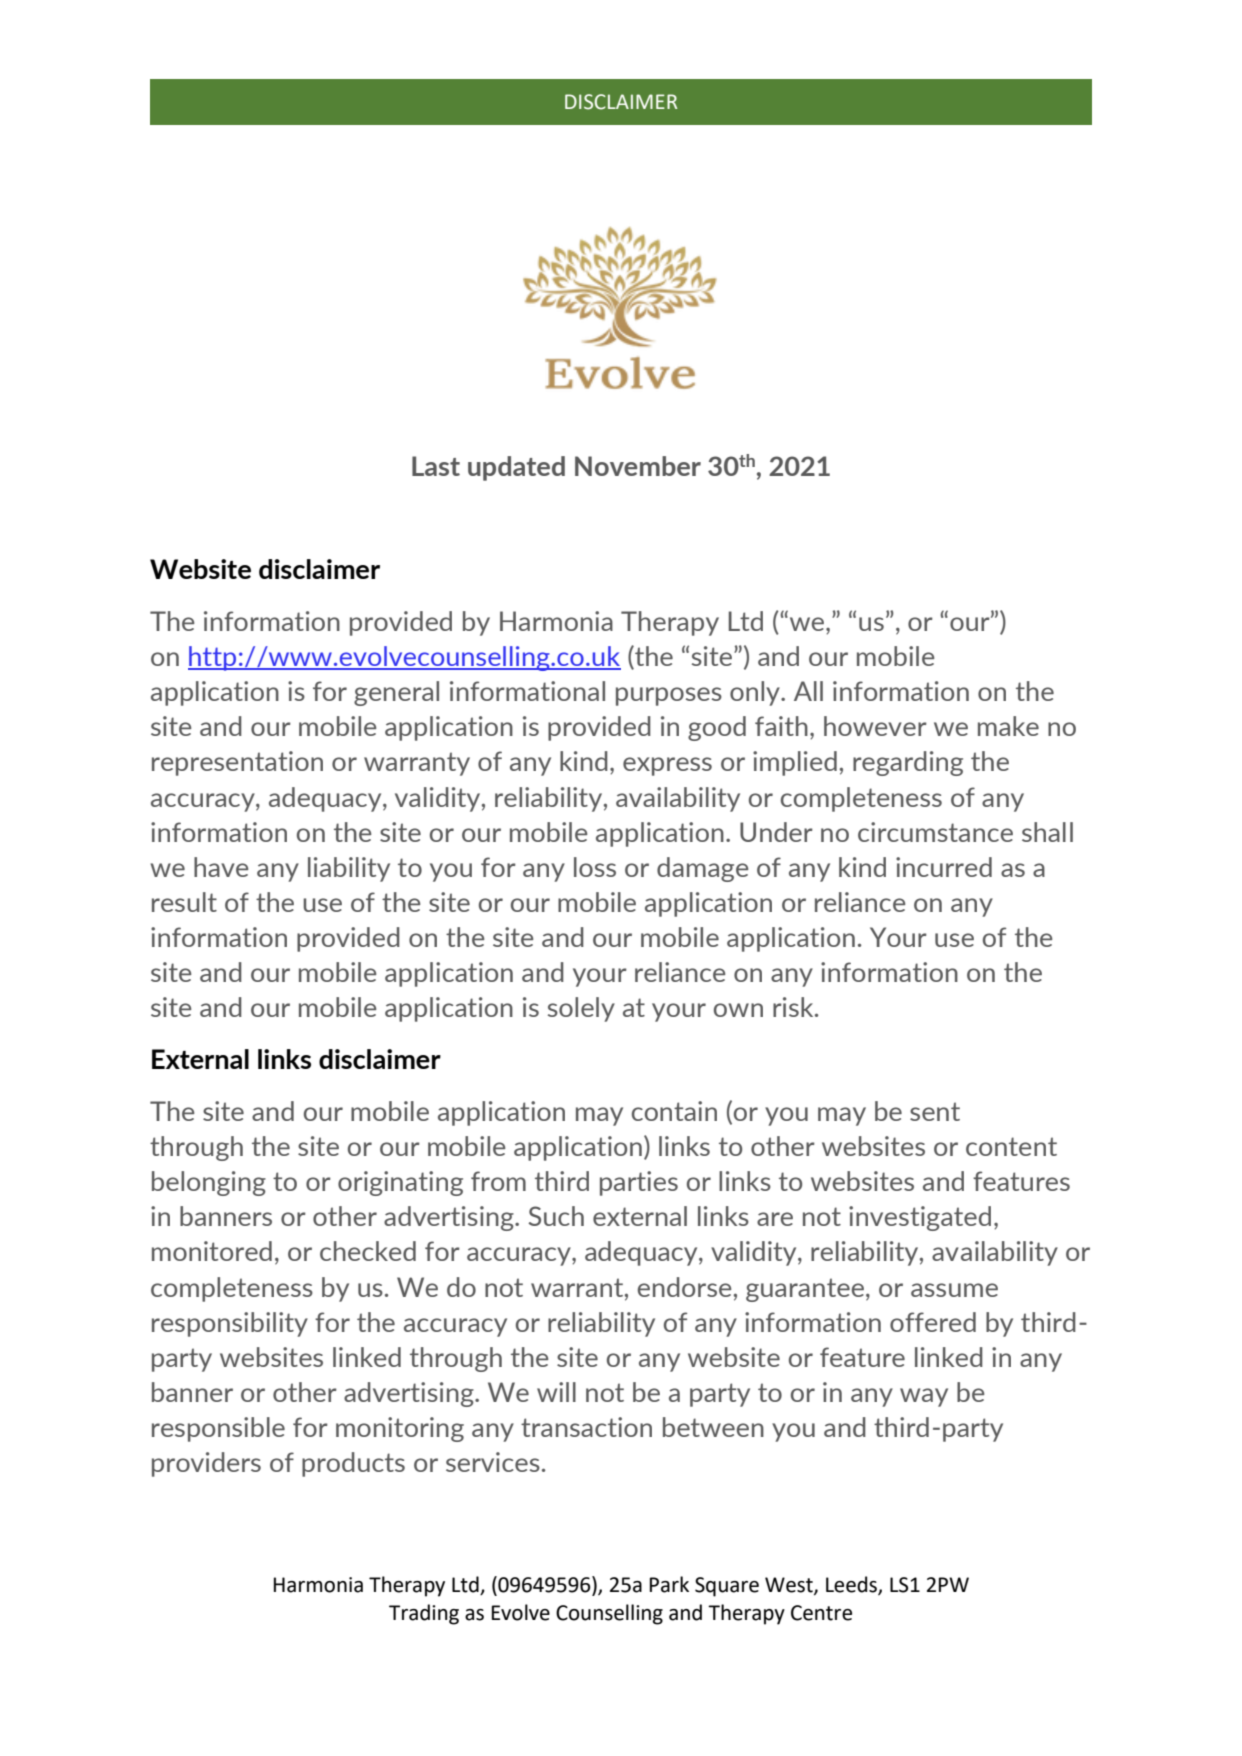 This page has width=1242, height=1756. I want to click on belonging, so click(209, 1183).
